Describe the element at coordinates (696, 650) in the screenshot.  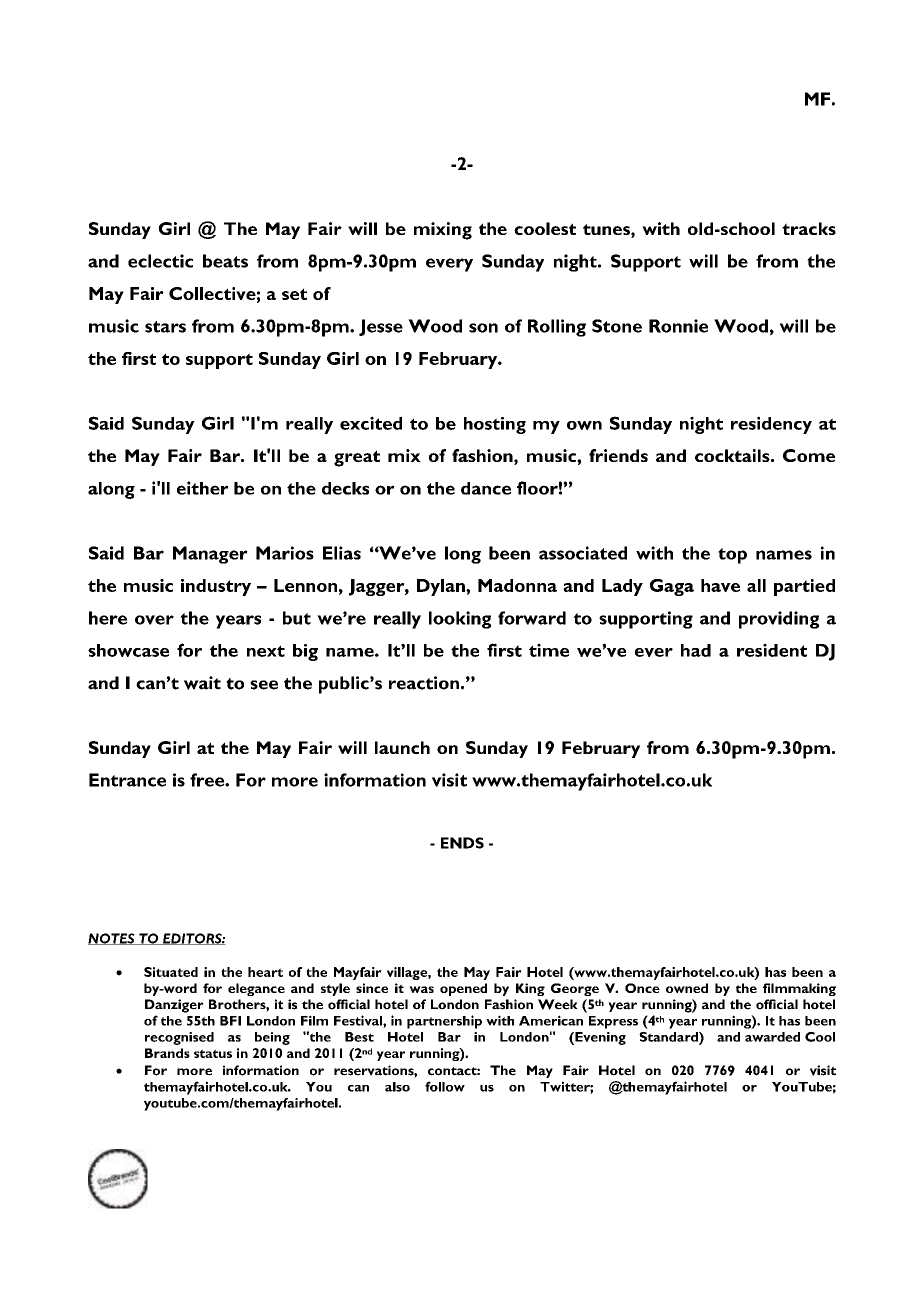
I see `had` at that location.
